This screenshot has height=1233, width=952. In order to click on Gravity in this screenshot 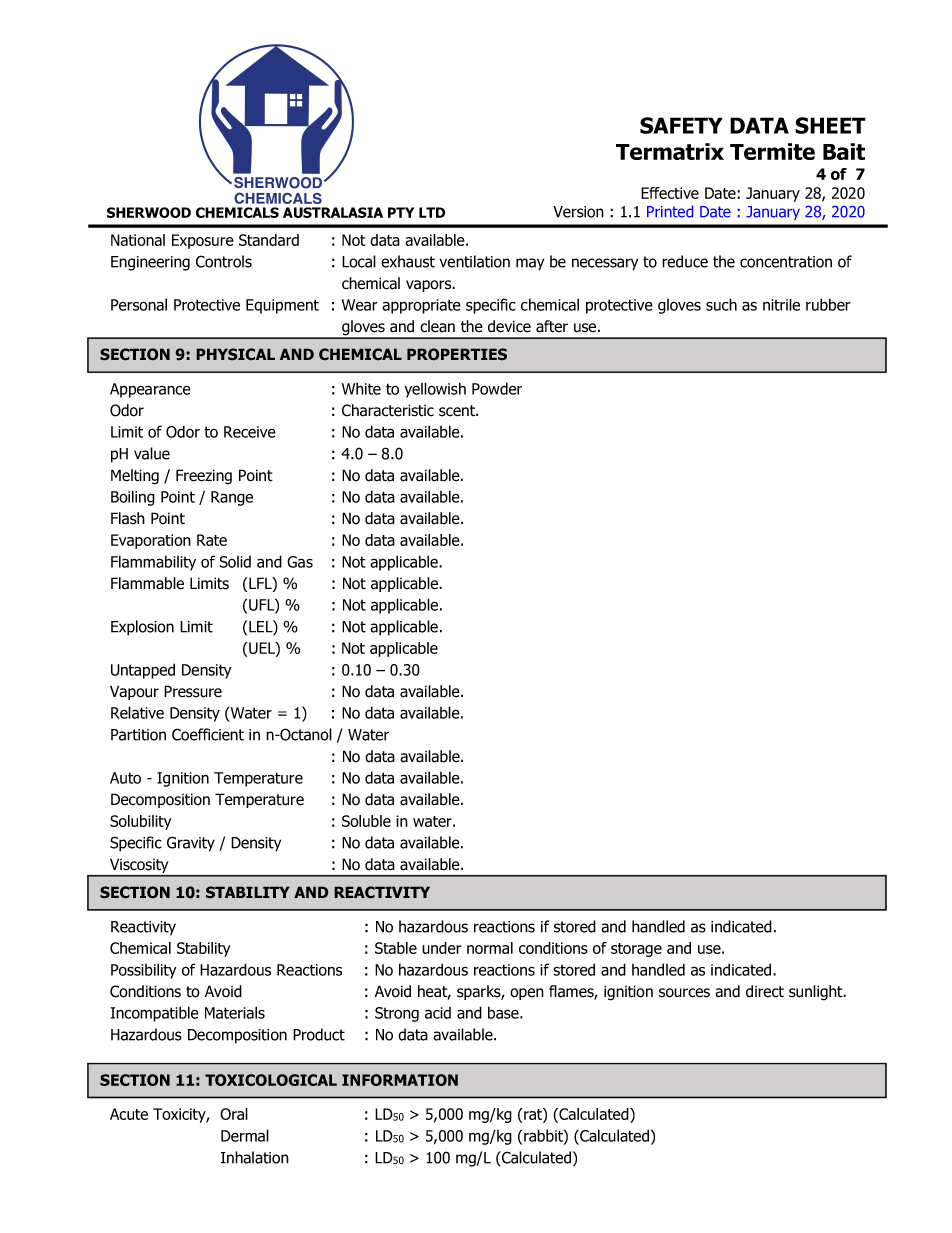, I will do `click(191, 844)`.
